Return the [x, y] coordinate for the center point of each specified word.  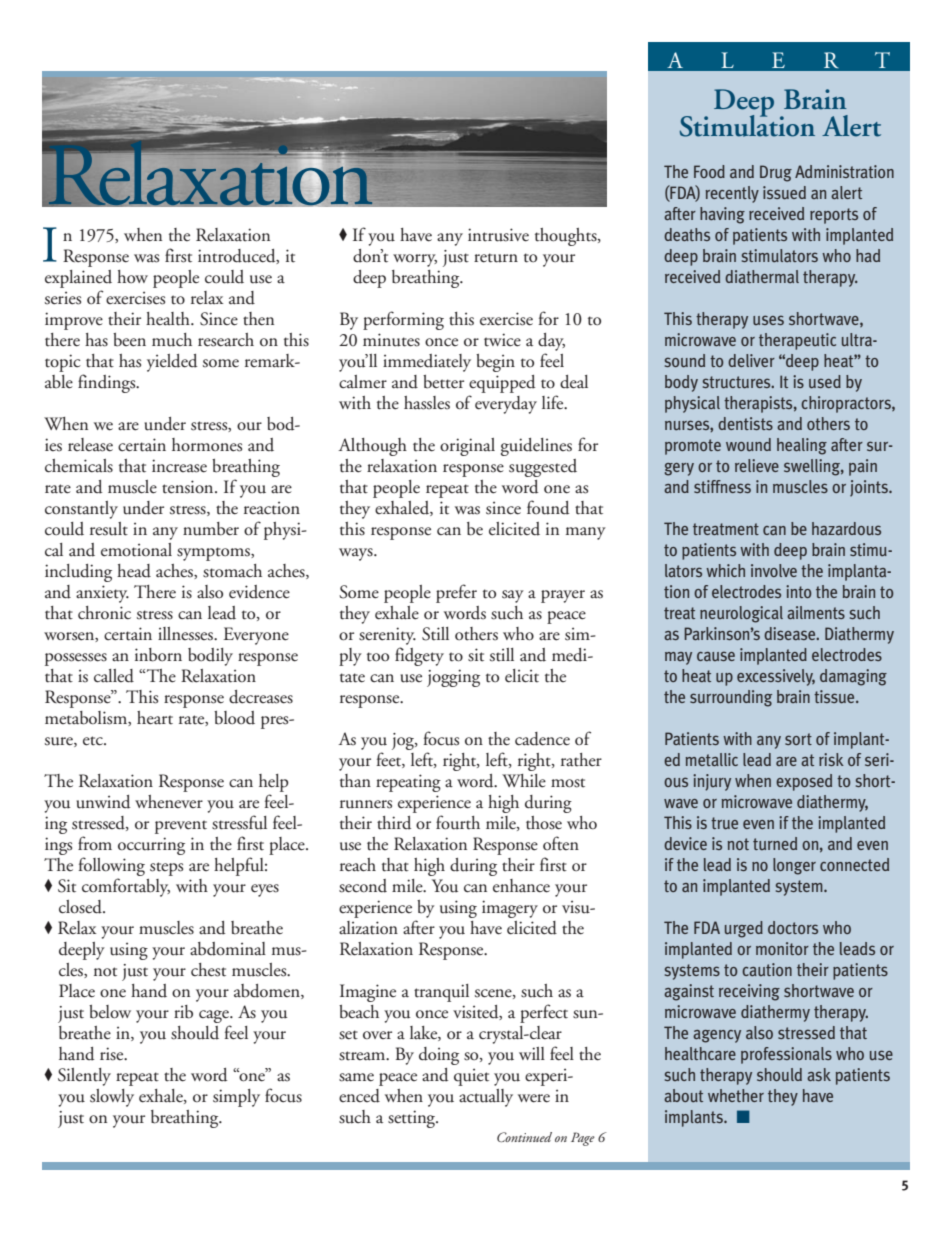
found [548, 507]
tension [189, 487]
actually [486, 1098]
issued [784, 193]
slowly [112, 1098]
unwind [103, 802]
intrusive [498, 235]
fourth [458, 822]
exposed [804, 782]
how [132, 276]
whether [736, 1095]
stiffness [722, 486]
